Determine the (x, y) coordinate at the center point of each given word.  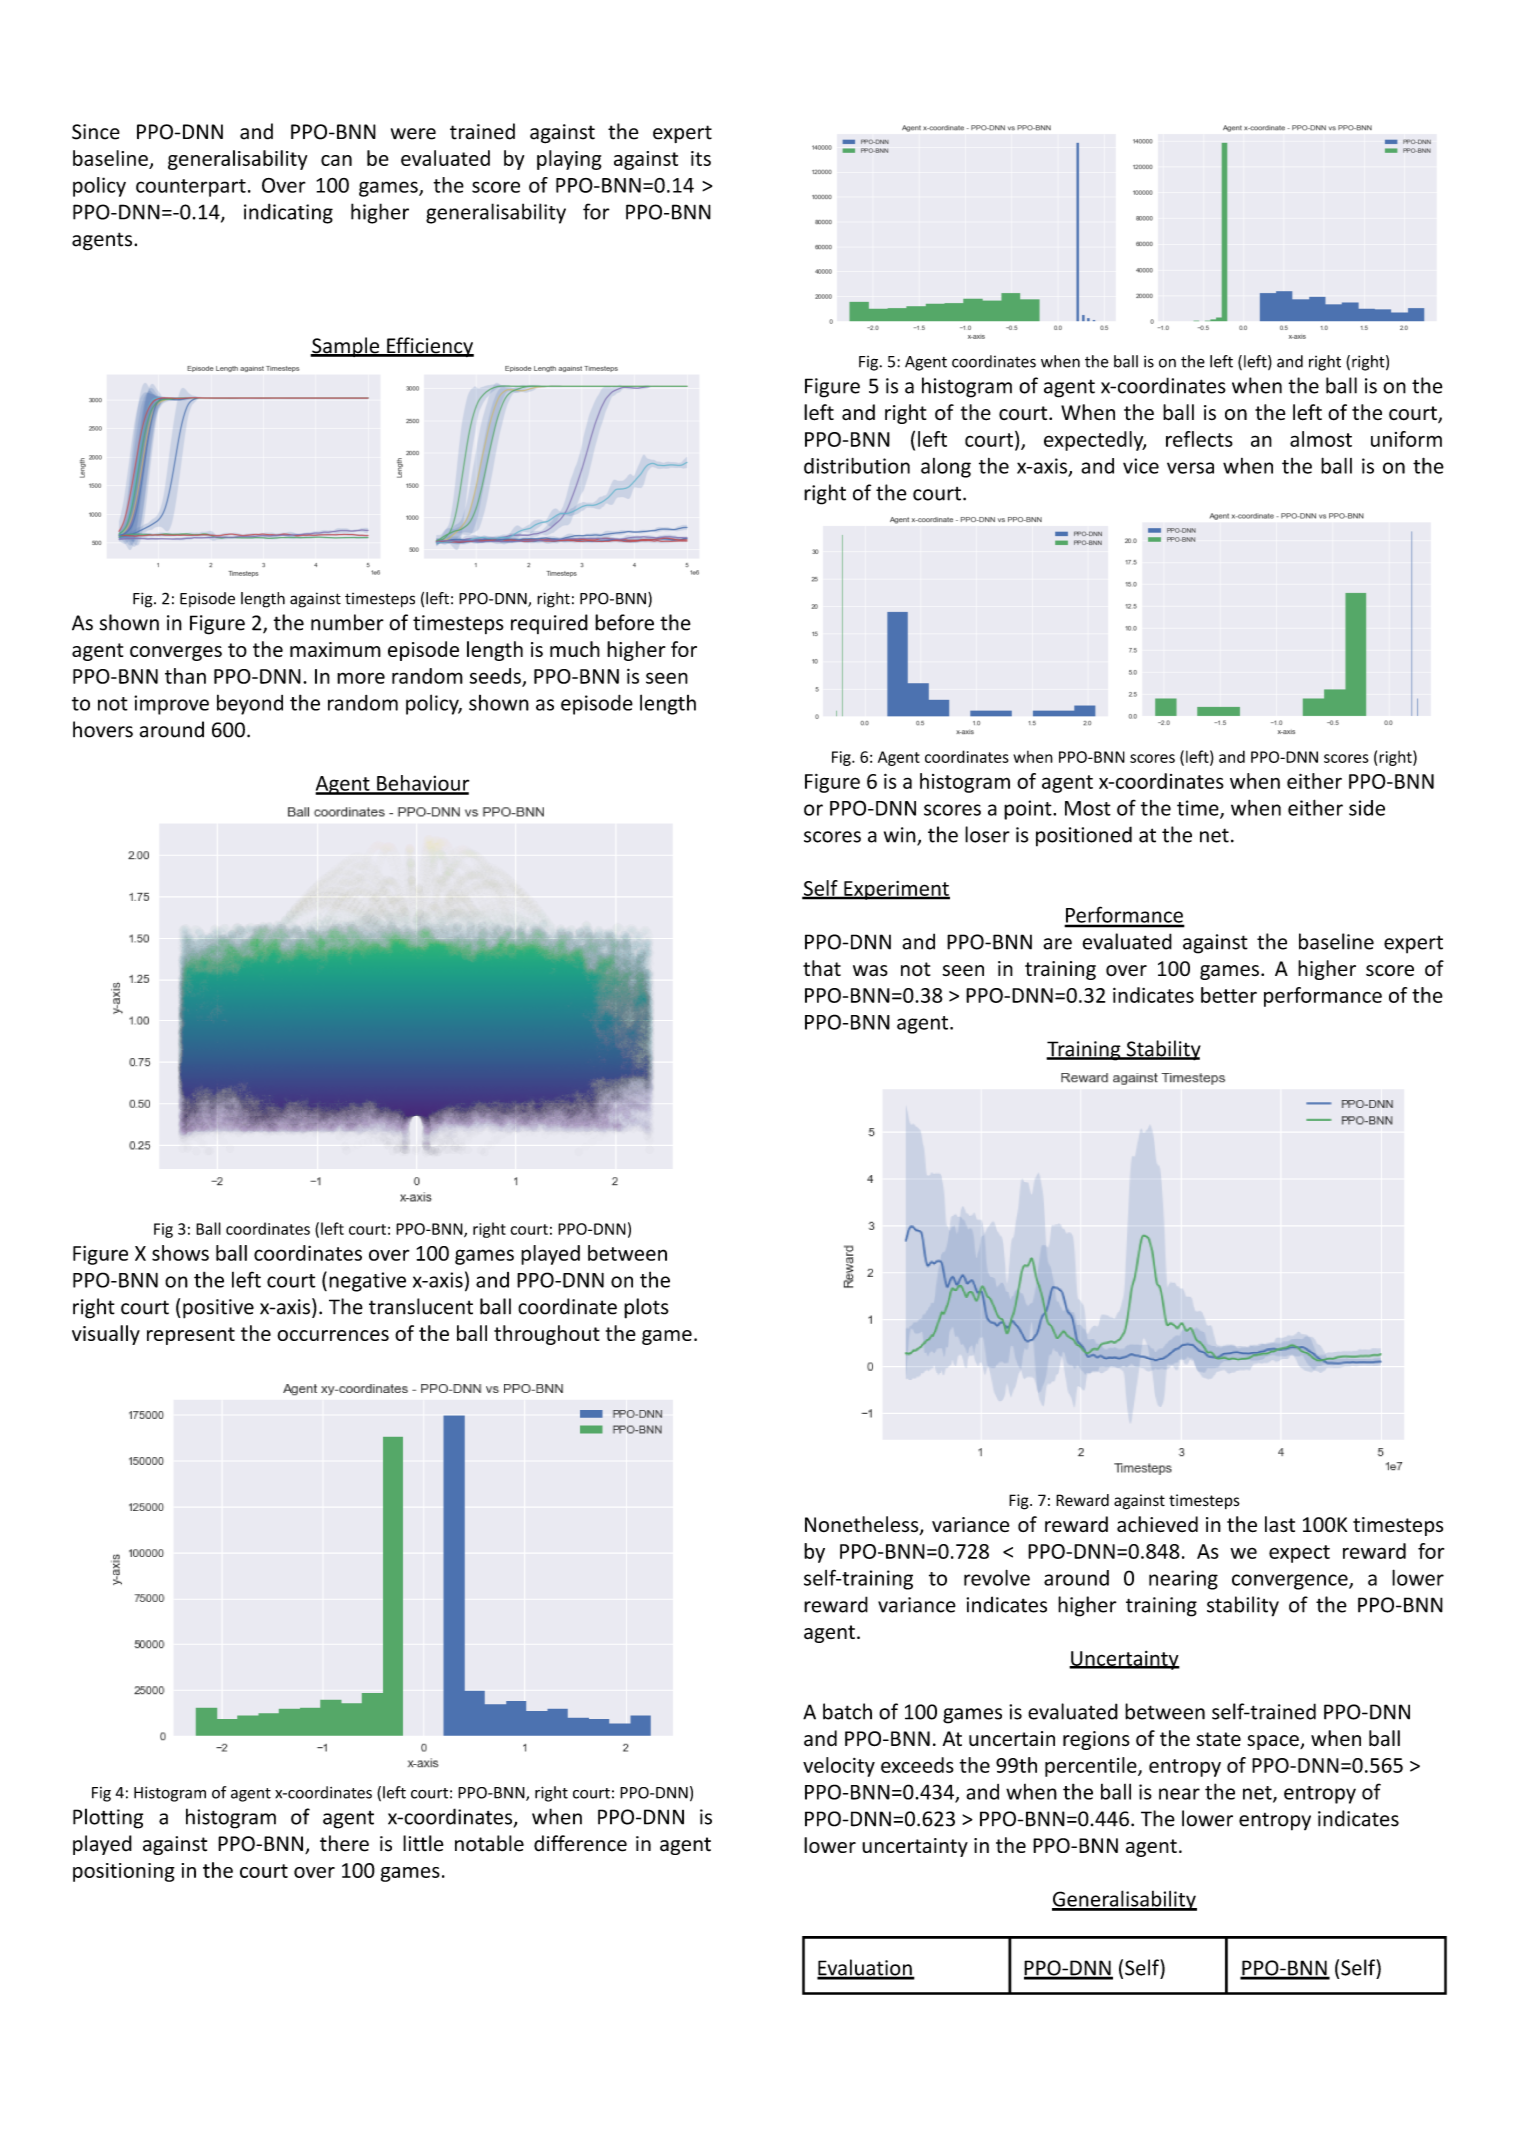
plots (646, 1308)
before (624, 622)
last (1280, 1524)
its (701, 158)
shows (180, 1253)
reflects (1199, 439)
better (1229, 995)
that (822, 968)
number (347, 622)
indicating (288, 213)
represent (191, 1336)
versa (1190, 468)
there (344, 1843)
